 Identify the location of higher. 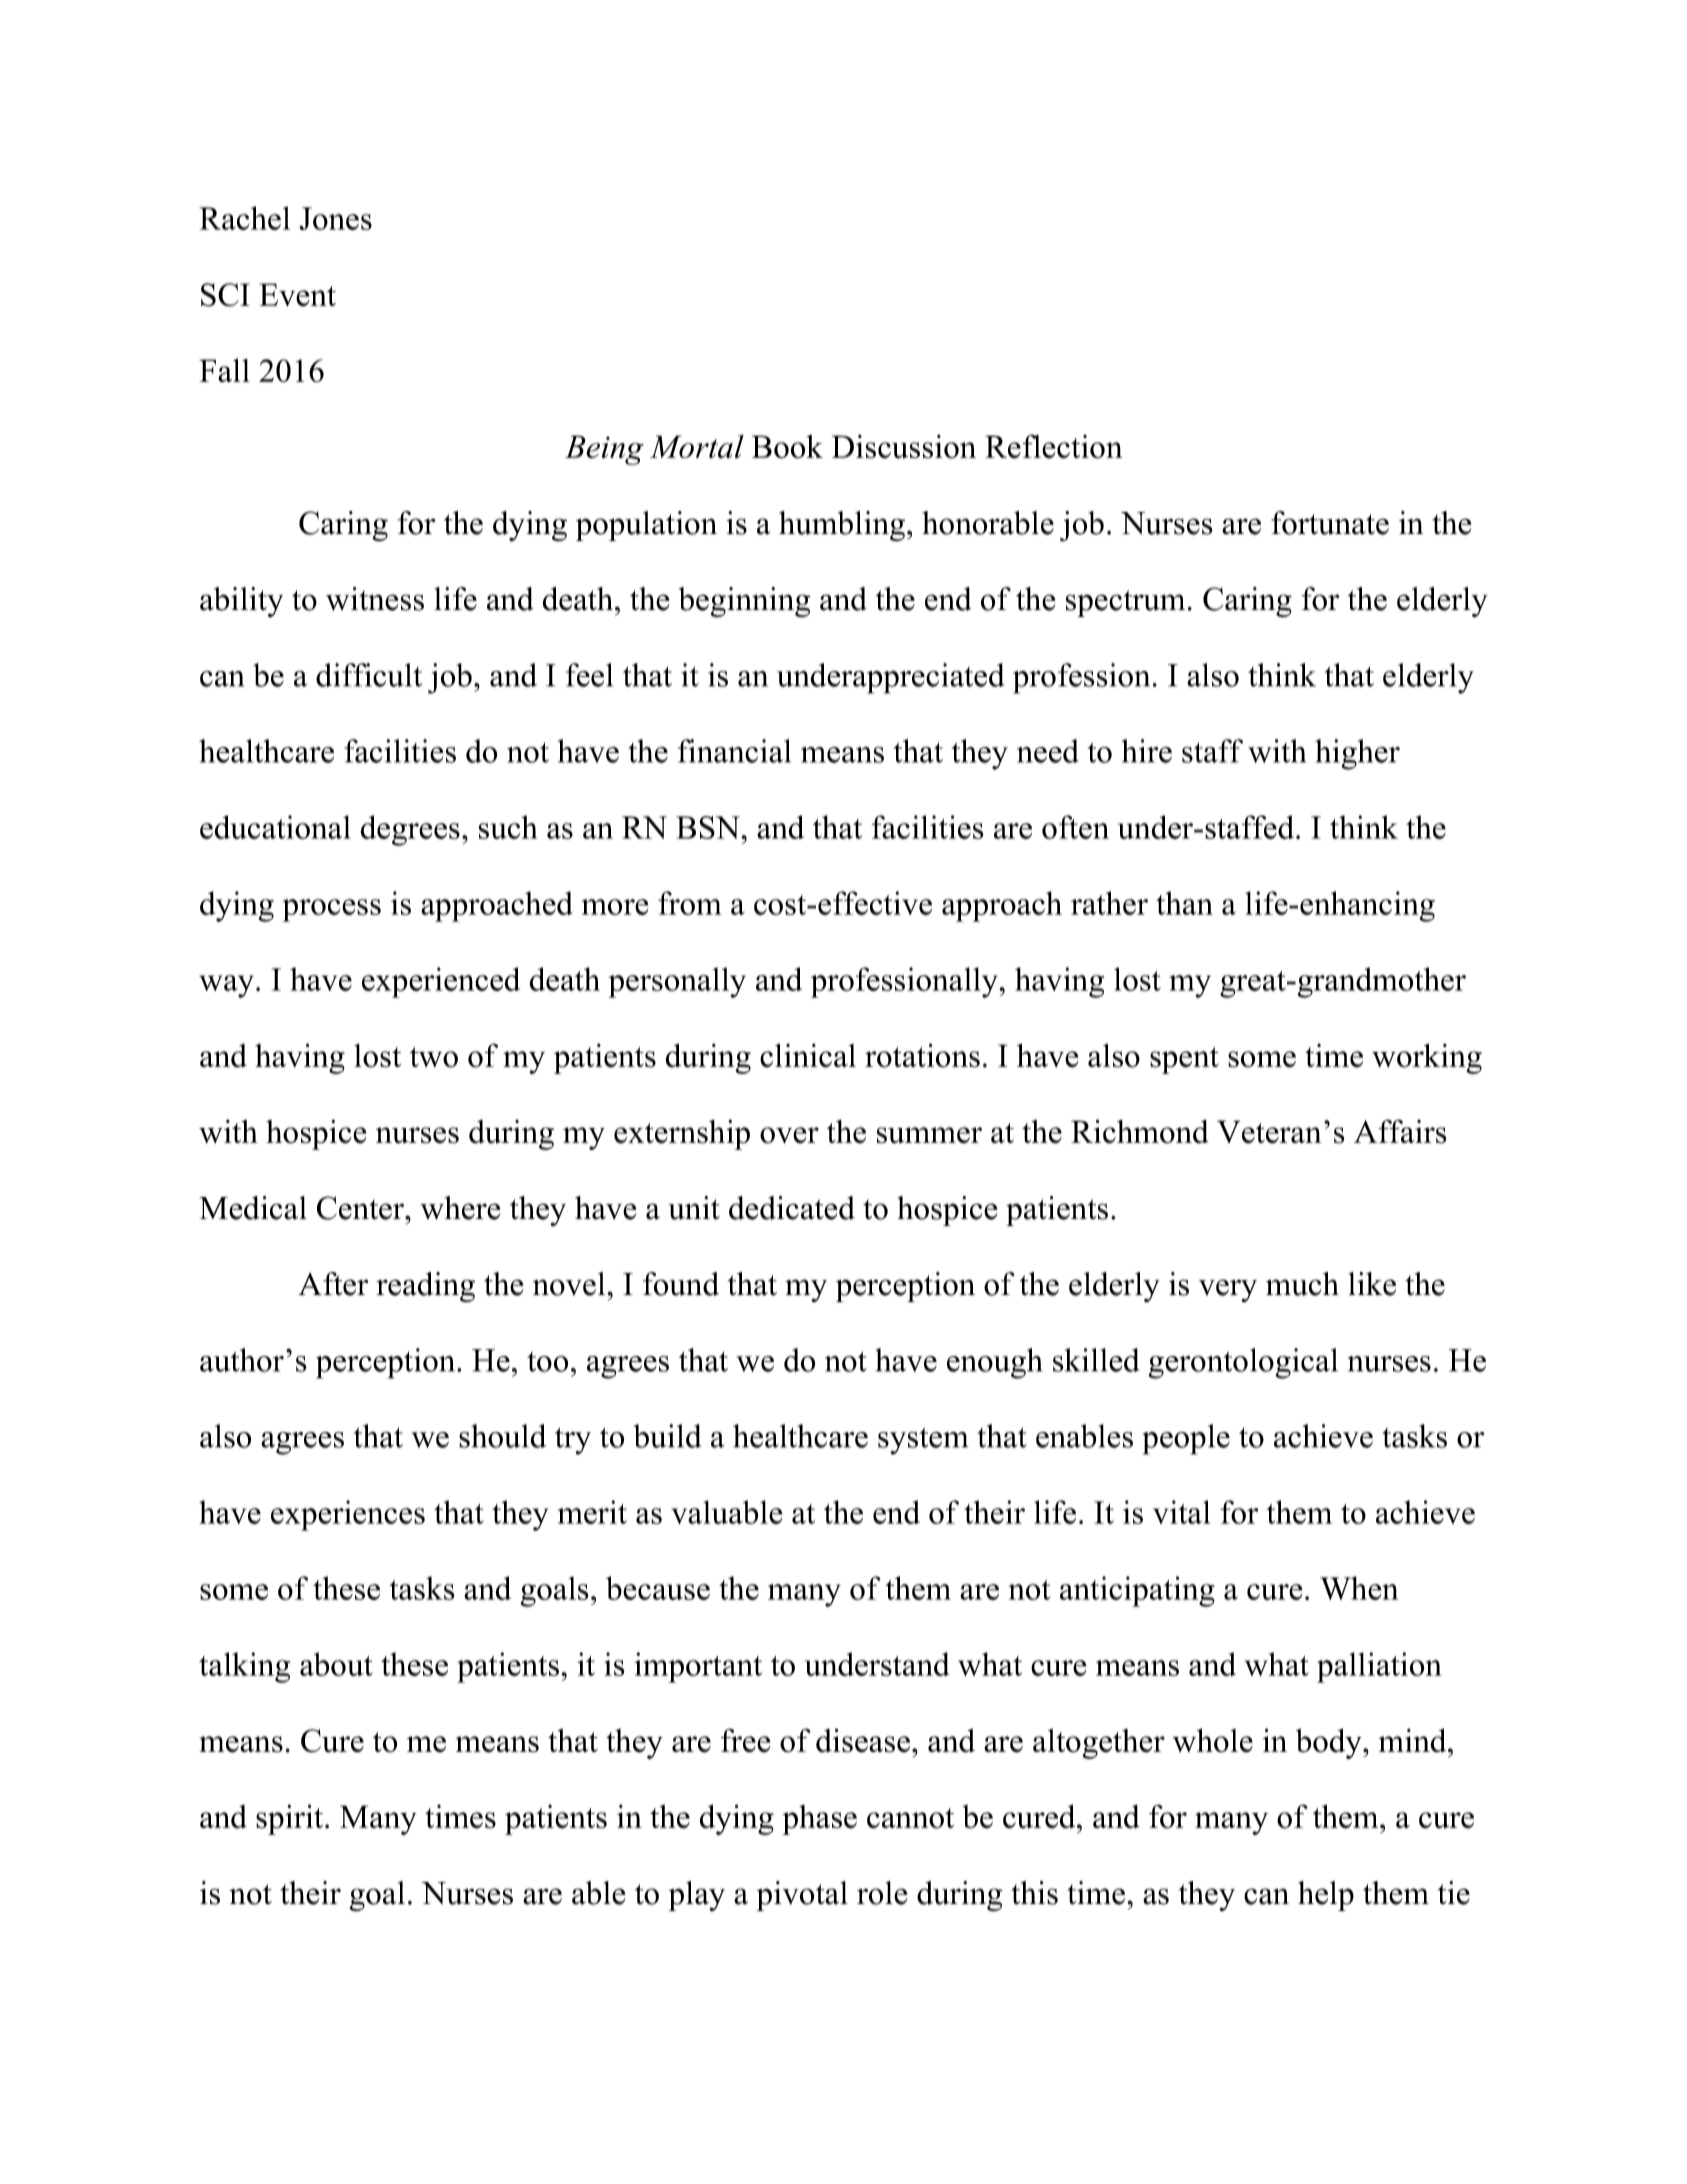
(1357, 754).
